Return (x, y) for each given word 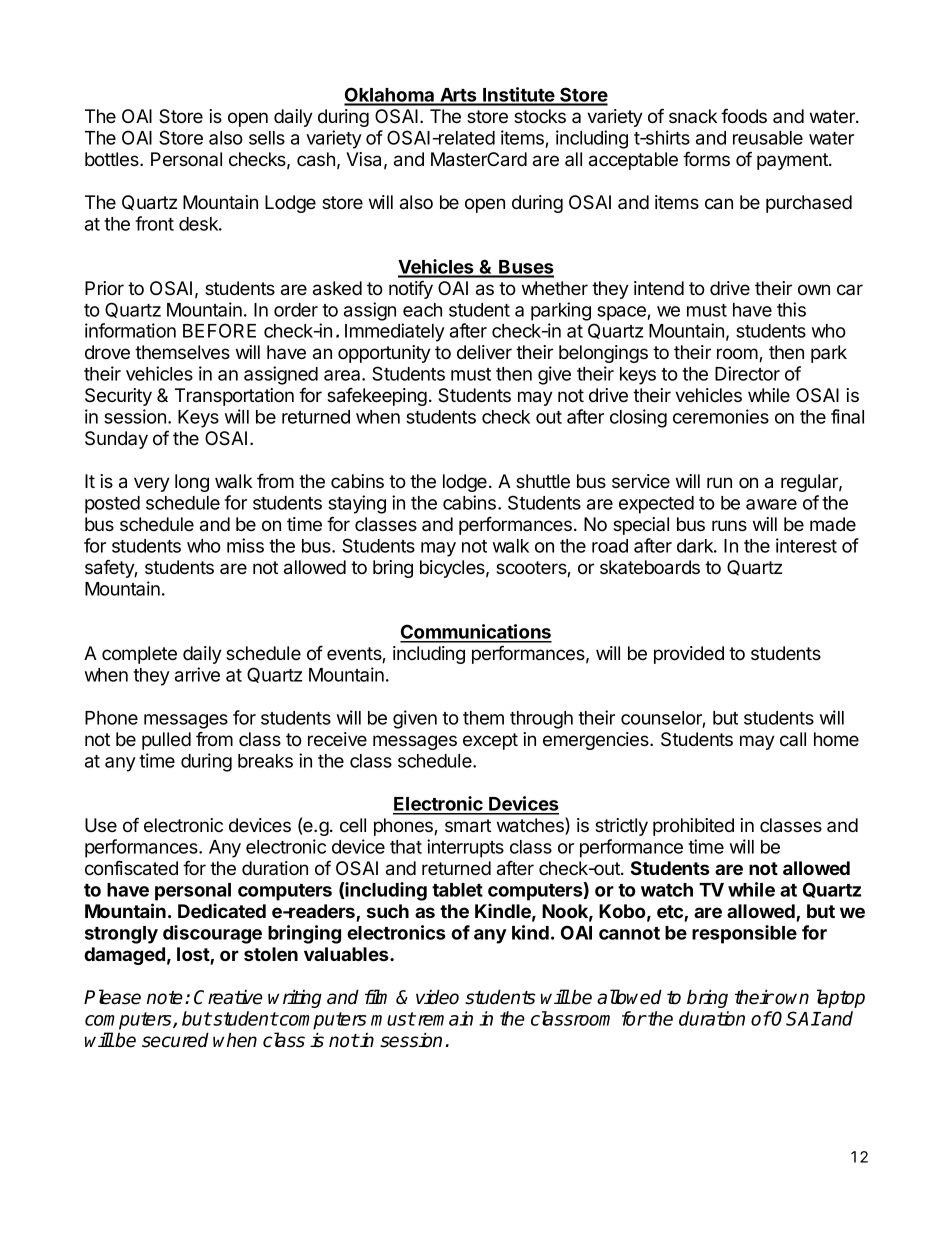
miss (245, 545)
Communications (476, 633)
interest (806, 545)
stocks (540, 116)
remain (445, 1018)
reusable (768, 138)
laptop (841, 998)
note (165, 998)
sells (267, 138)
